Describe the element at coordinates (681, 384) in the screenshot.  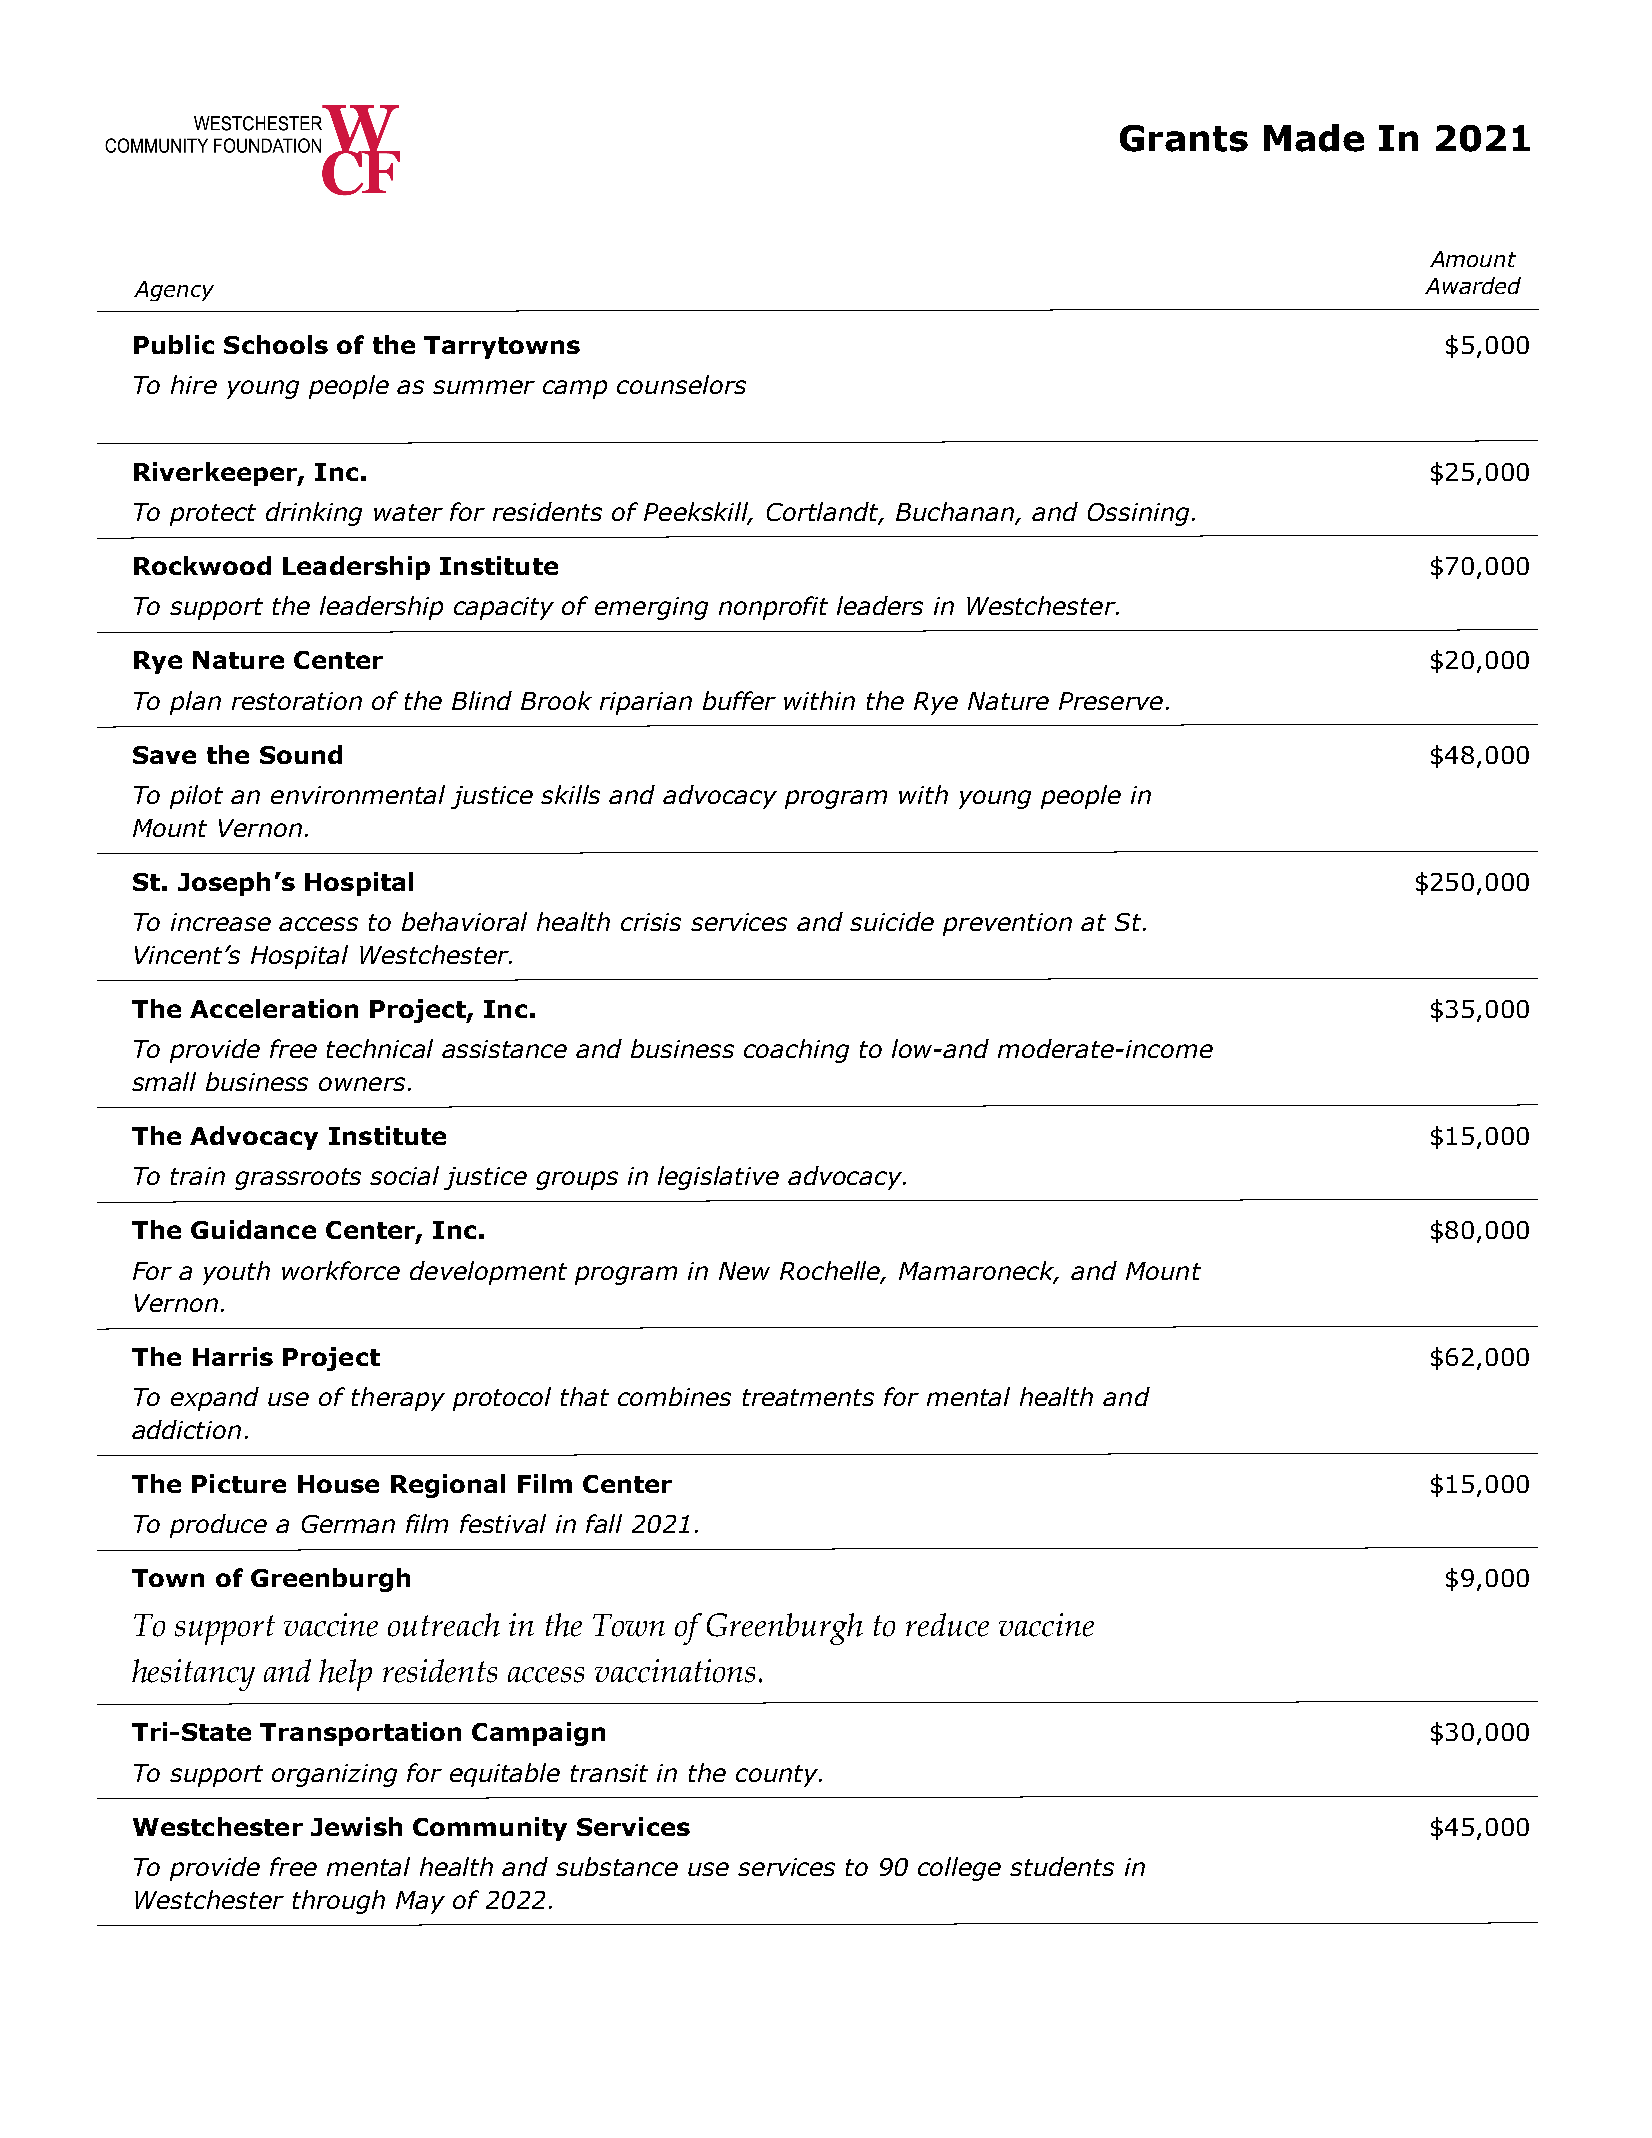
I see `counselors` at that location.
